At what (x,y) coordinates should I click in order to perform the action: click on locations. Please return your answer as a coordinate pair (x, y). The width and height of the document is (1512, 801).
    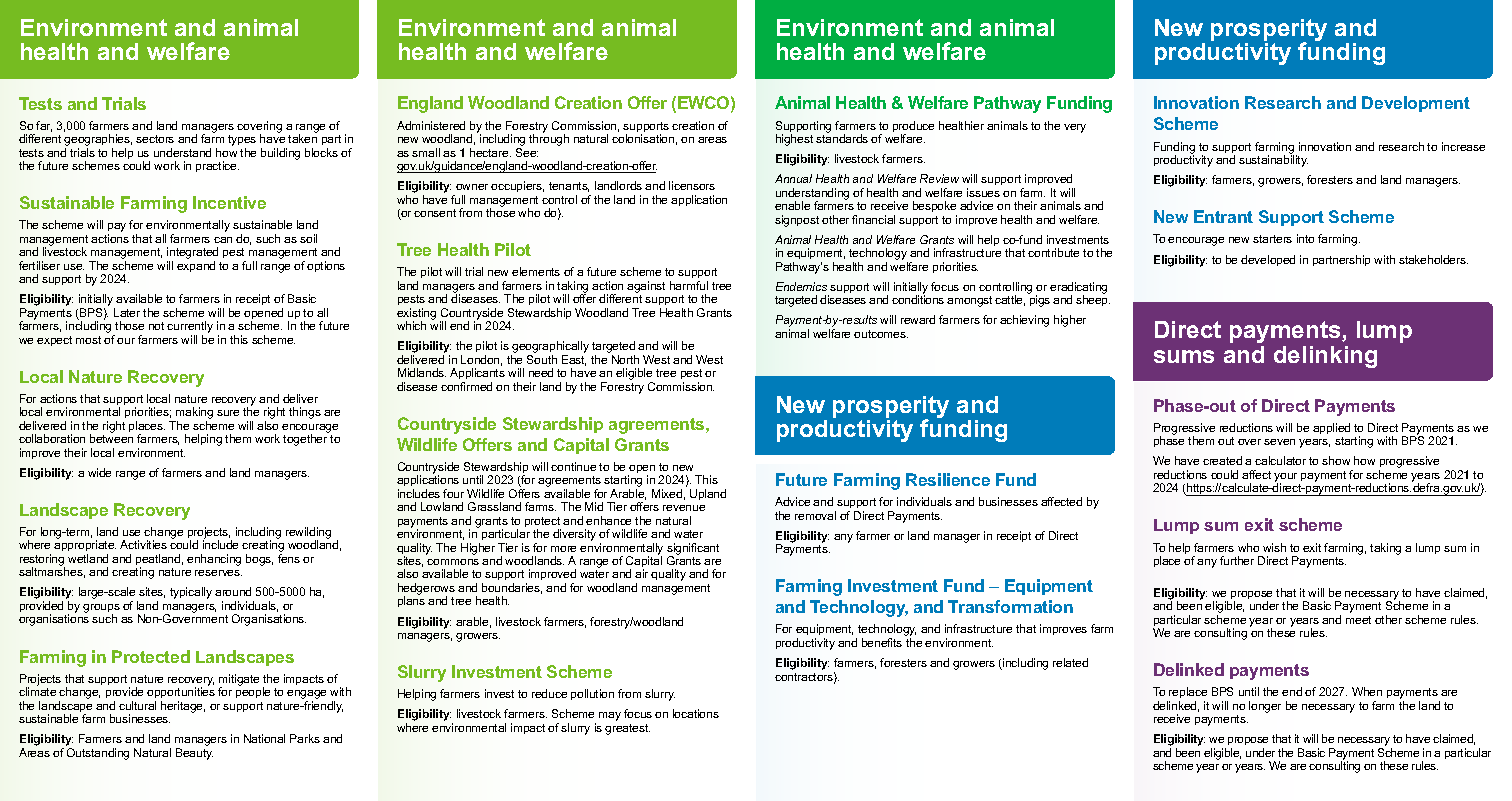
    Looking at the image, I should click on (696, 713).
